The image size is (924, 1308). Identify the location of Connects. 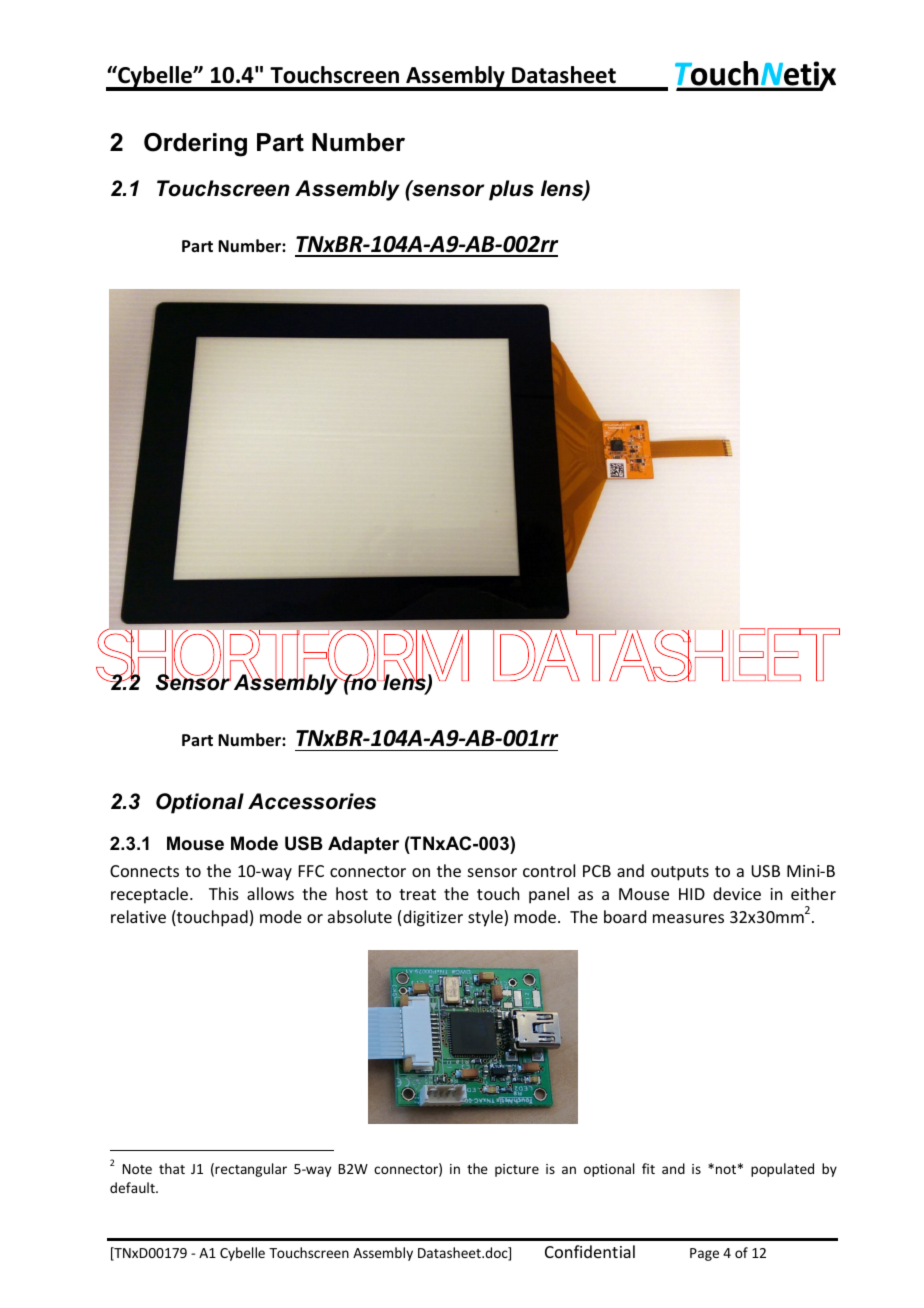
(144, 871).
